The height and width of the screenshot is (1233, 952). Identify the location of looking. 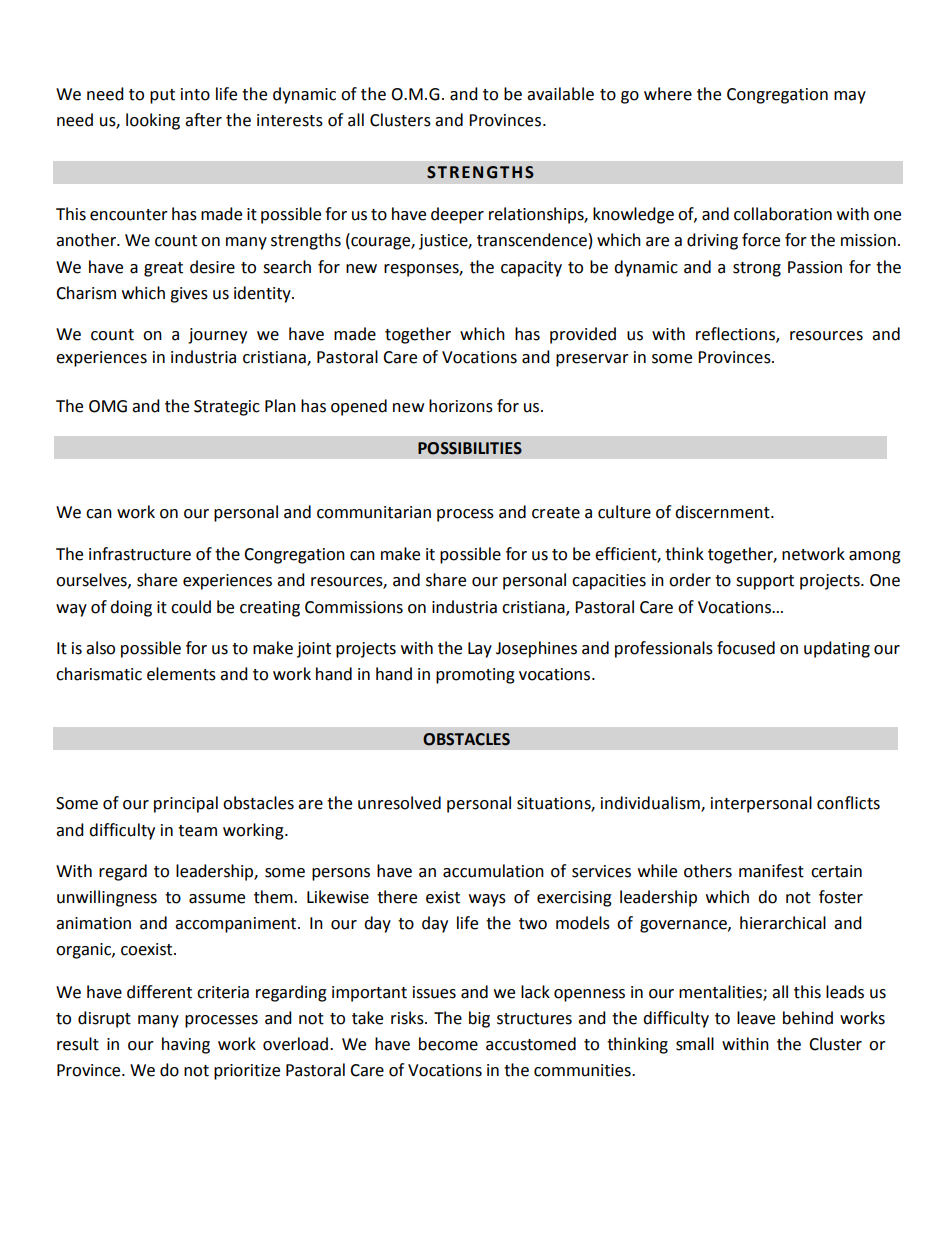
(153, 121).
